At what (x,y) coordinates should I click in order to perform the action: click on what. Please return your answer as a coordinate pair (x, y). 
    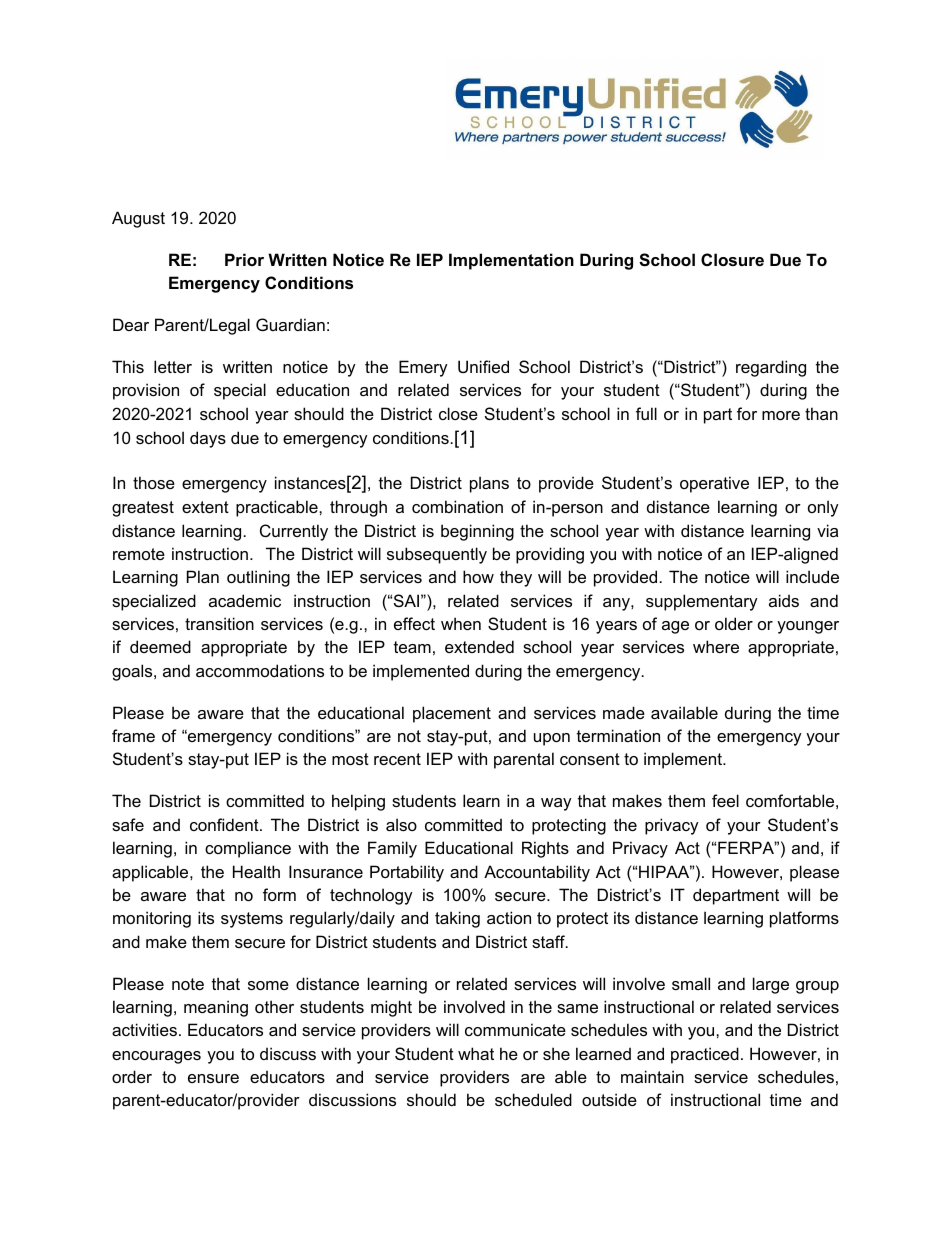
    Looking at the image, I should click on (476, 1053).
